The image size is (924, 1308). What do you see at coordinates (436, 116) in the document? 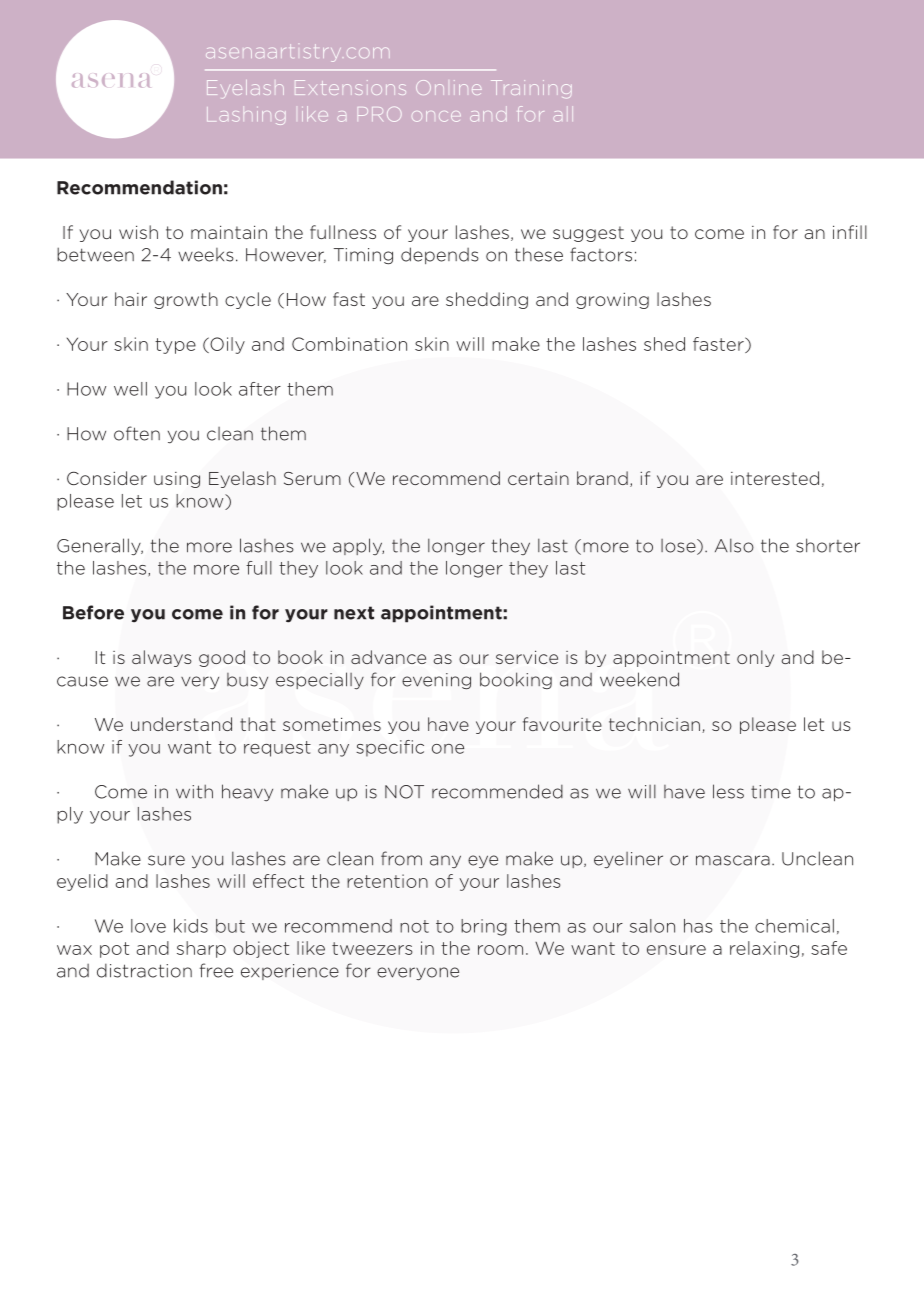
I see `once` at bounding box center [436, 116].
